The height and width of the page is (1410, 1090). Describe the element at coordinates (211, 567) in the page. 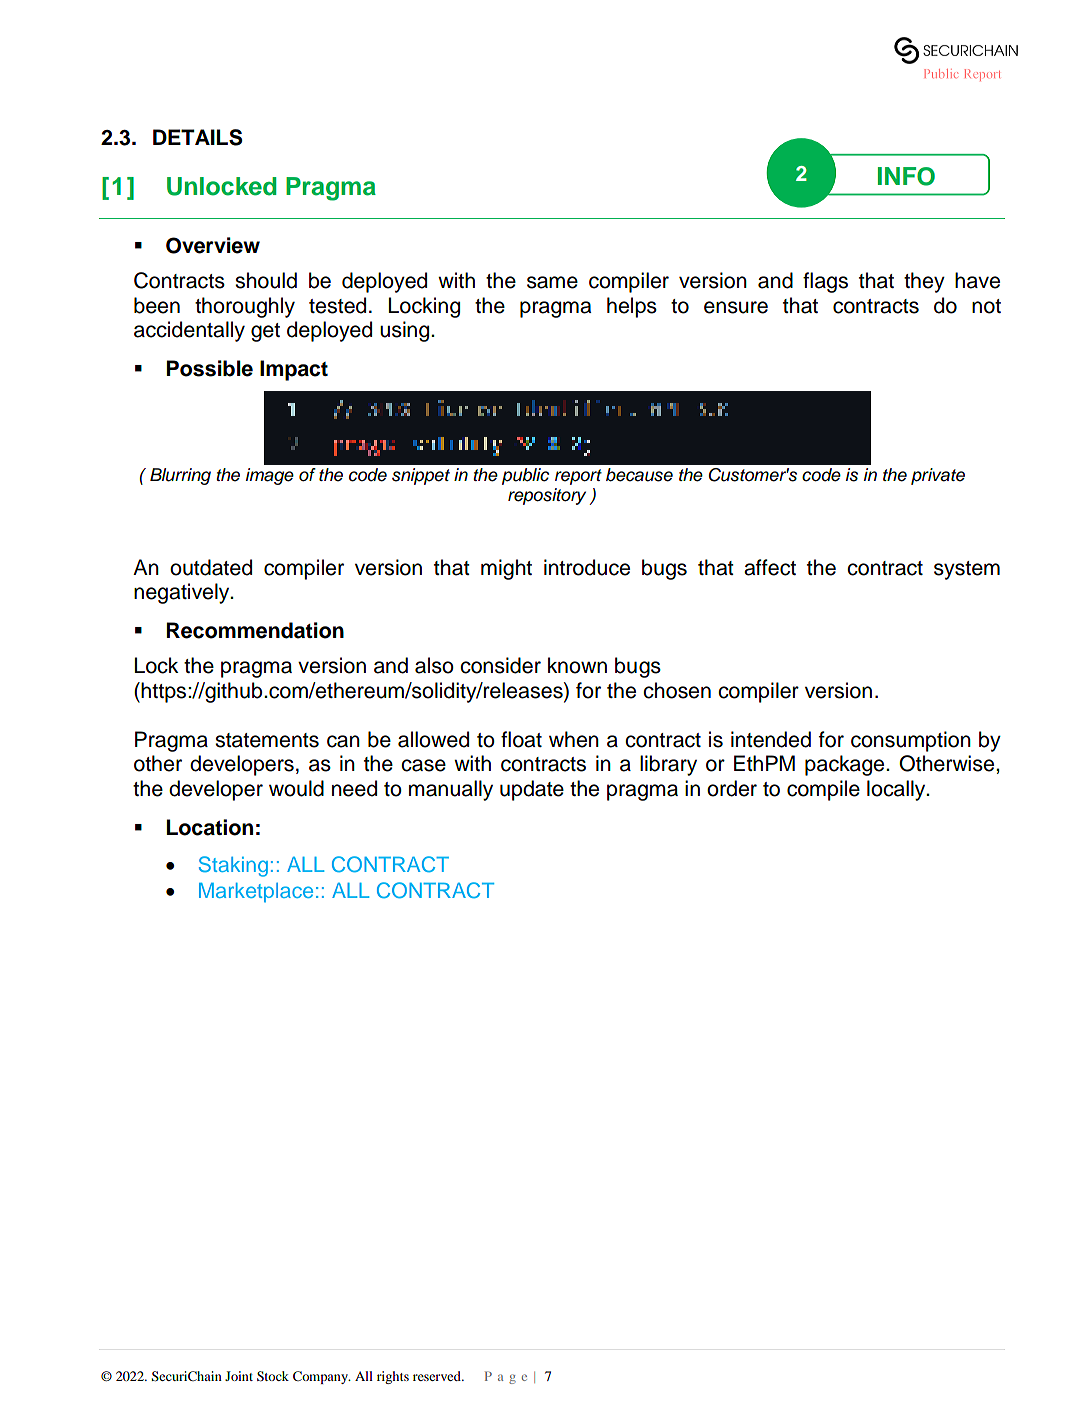

I see `outdated` at that location.
